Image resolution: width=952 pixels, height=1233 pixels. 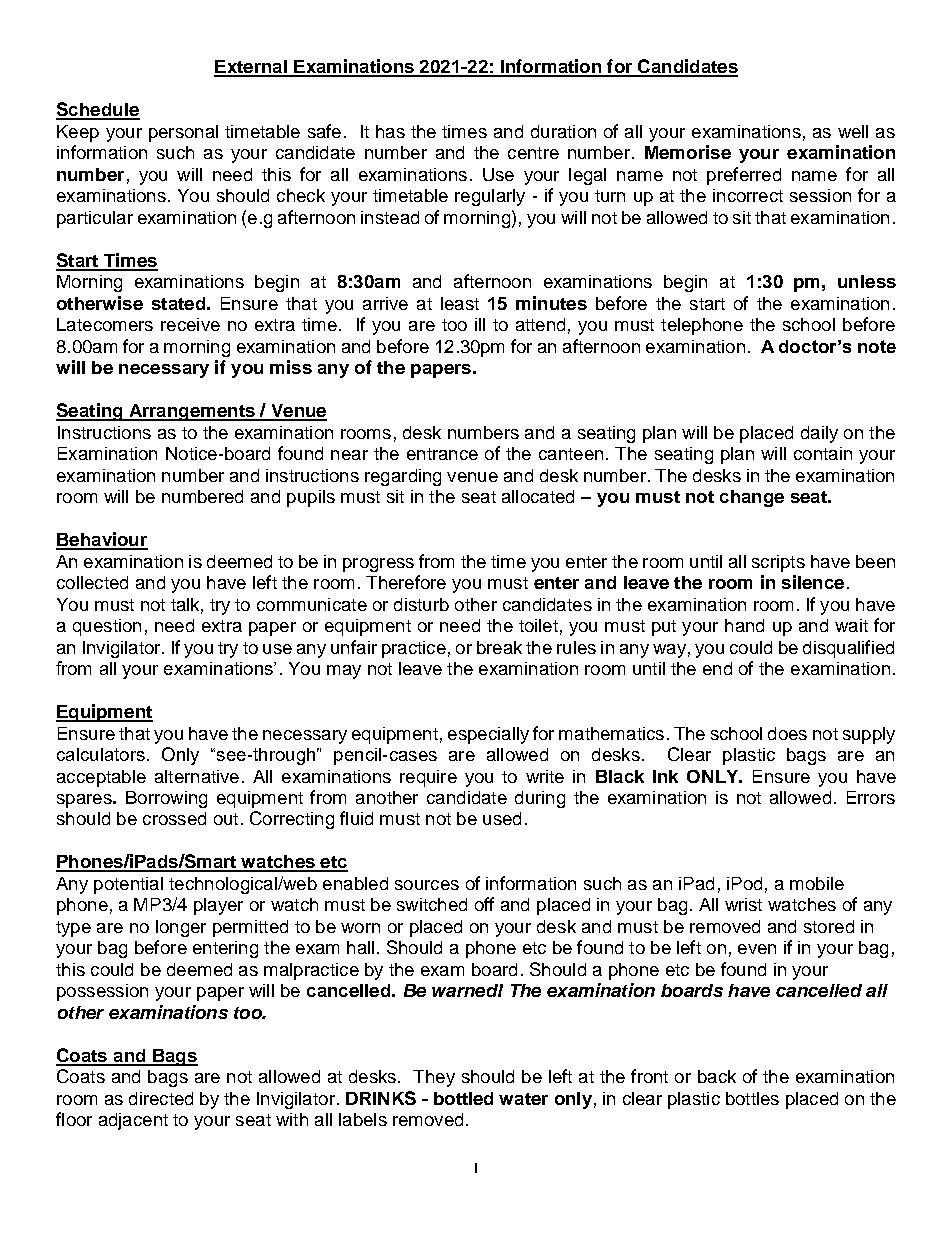 What do you see at coordinates (390, 131) in the screenshot?
I see `has` at bounding box center [390, 131].
